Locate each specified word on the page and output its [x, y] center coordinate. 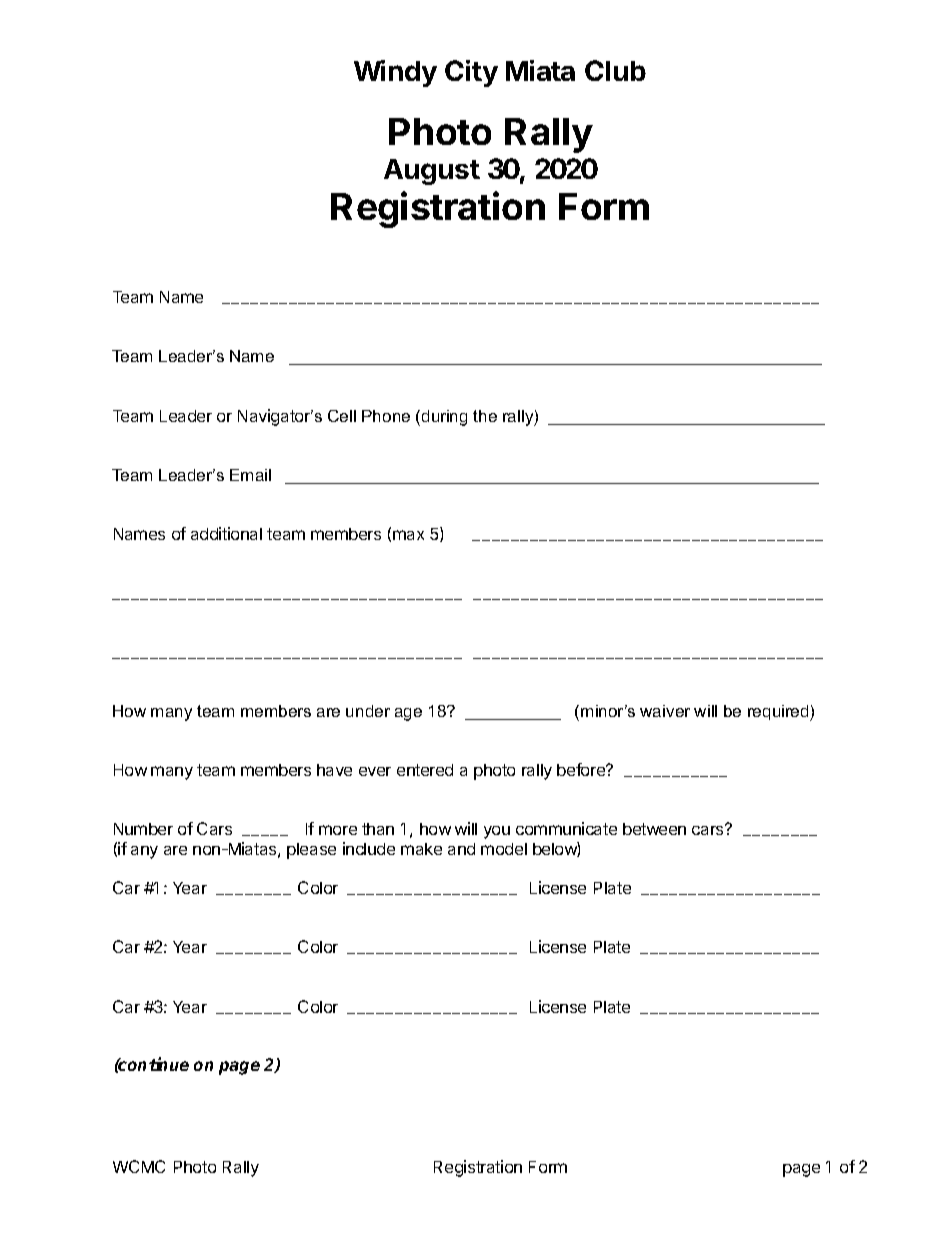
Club [615, 70]
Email [250, 475]
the [485, 416]
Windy [395, 73]
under [368, 711]
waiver [665, 711]
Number [143, 829]
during [444, 418]
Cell [342, 416]
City [471, 73]
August [432, 172]
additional [226, 533]
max [408, 535]
